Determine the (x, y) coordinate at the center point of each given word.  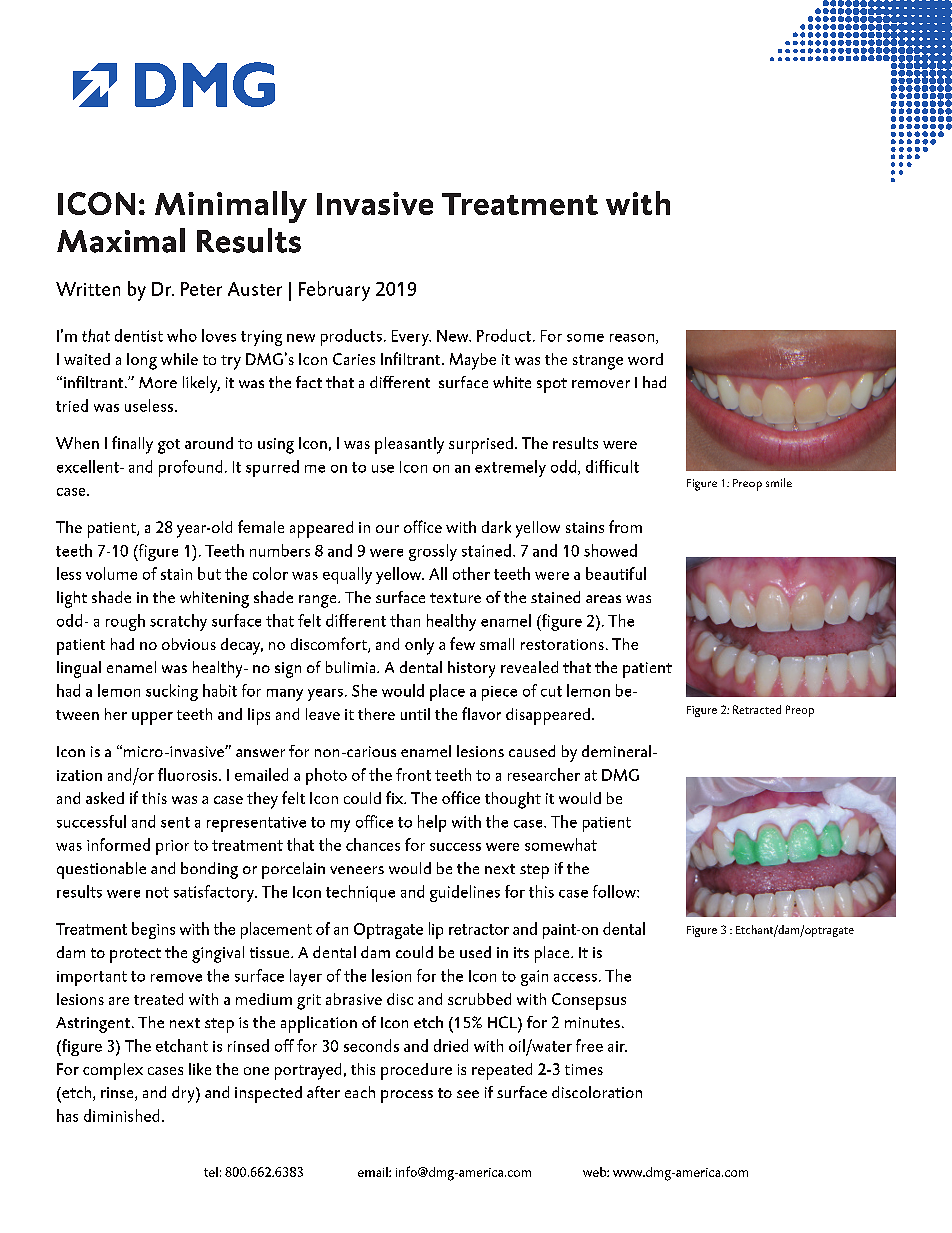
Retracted (757, 709)
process (407, 1096)
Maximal (121, 240)
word (645, 359)
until (415, 714)
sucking (172, 692)
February (334, 291)
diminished (121, 1115)
